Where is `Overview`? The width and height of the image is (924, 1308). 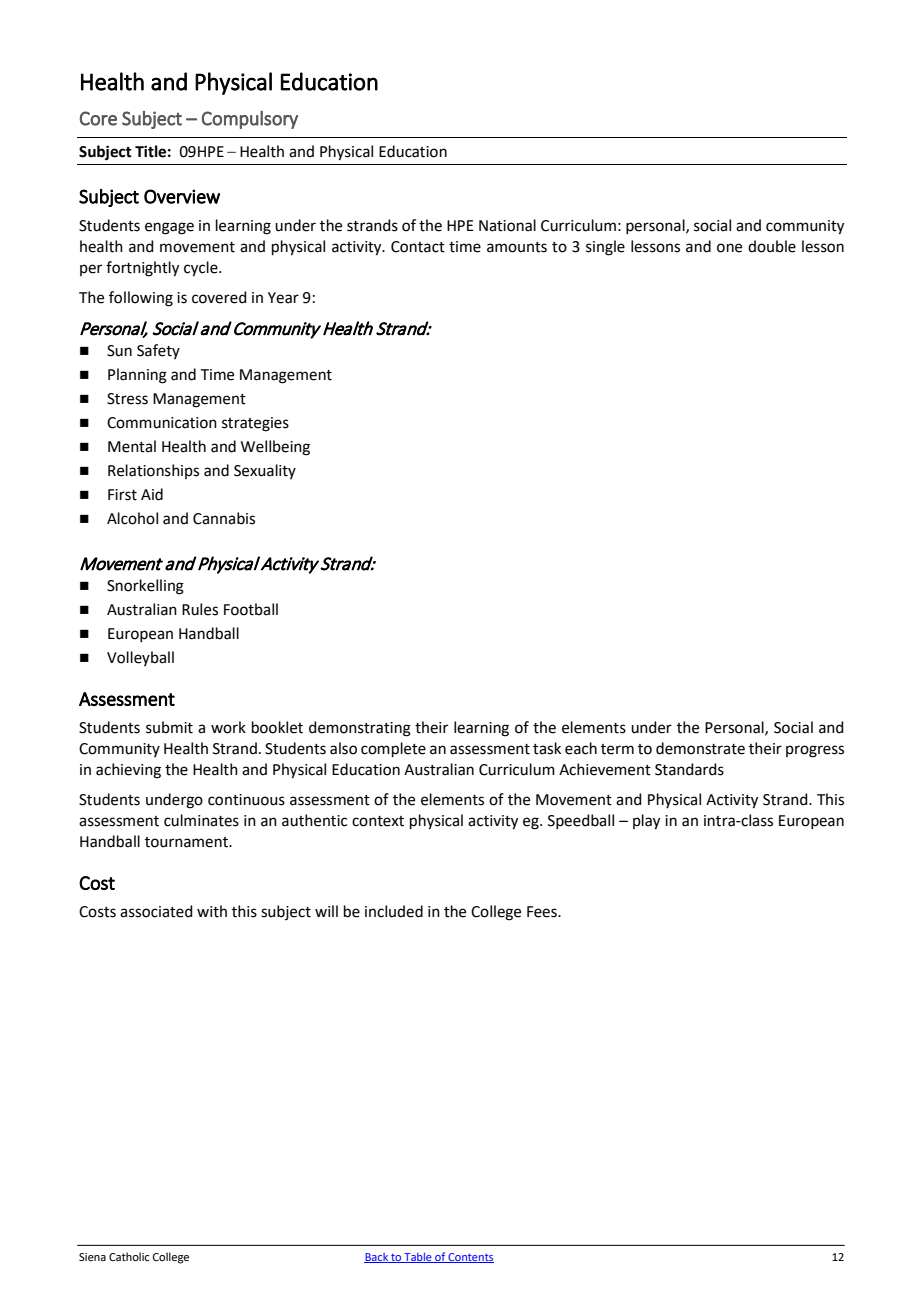 Overview is located at coordinates (182, 196).
